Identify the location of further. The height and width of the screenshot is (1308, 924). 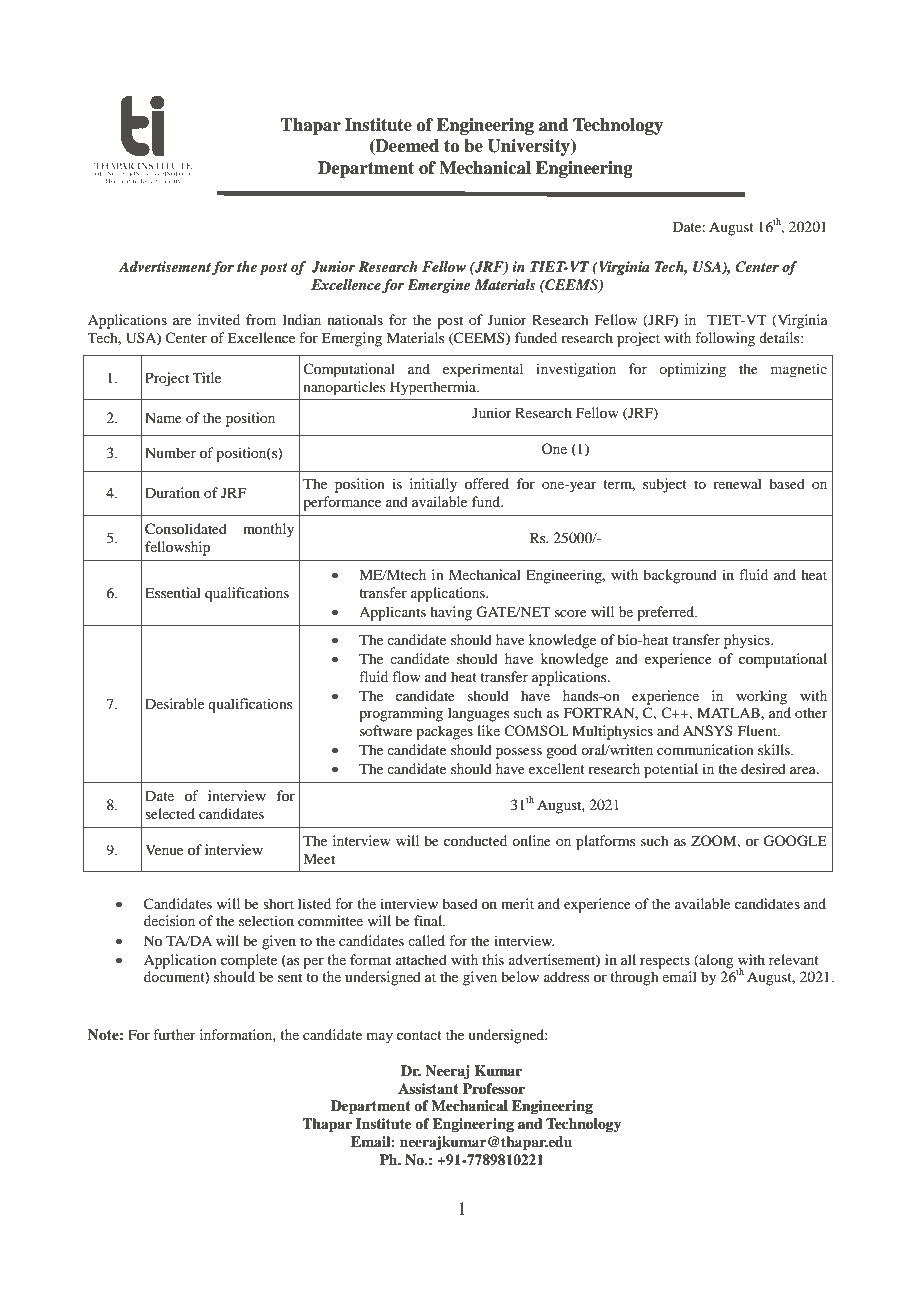
(174, 1034).
